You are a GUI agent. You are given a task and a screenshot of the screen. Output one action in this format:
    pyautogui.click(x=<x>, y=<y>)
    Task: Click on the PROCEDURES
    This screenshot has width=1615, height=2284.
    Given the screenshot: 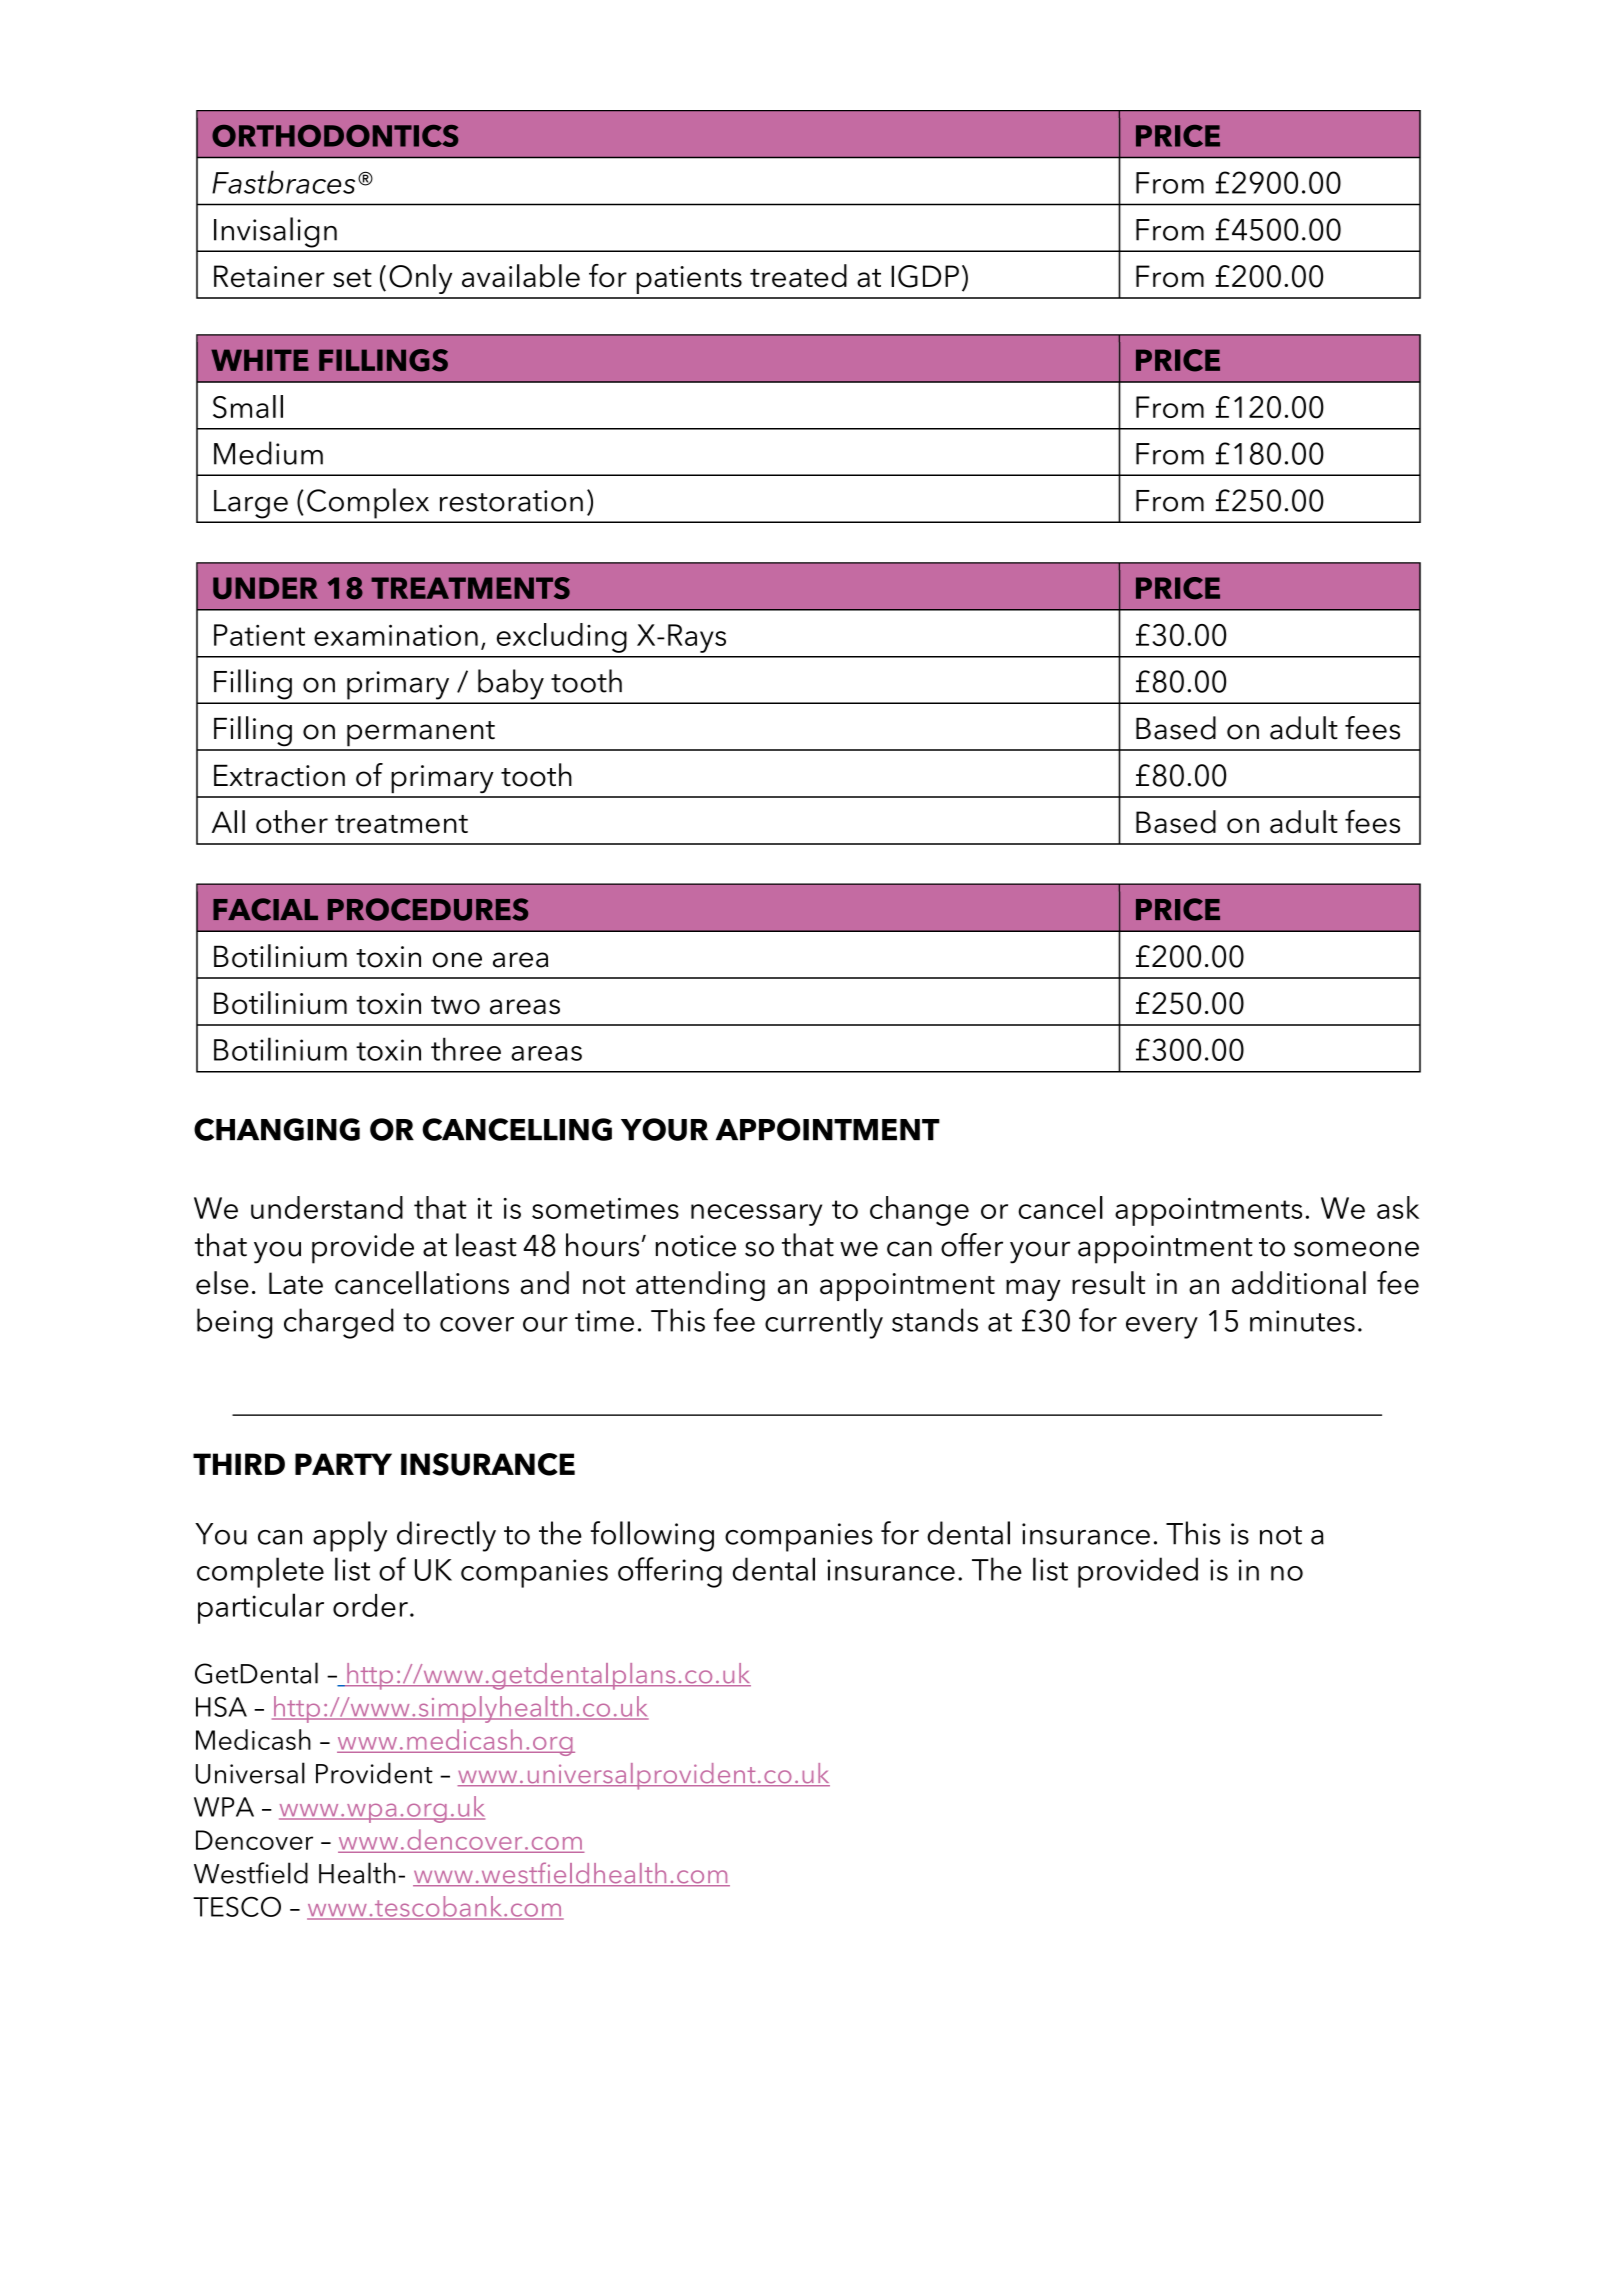 What is the action you would take?
    pyautogui.click(x=428, y=909)
